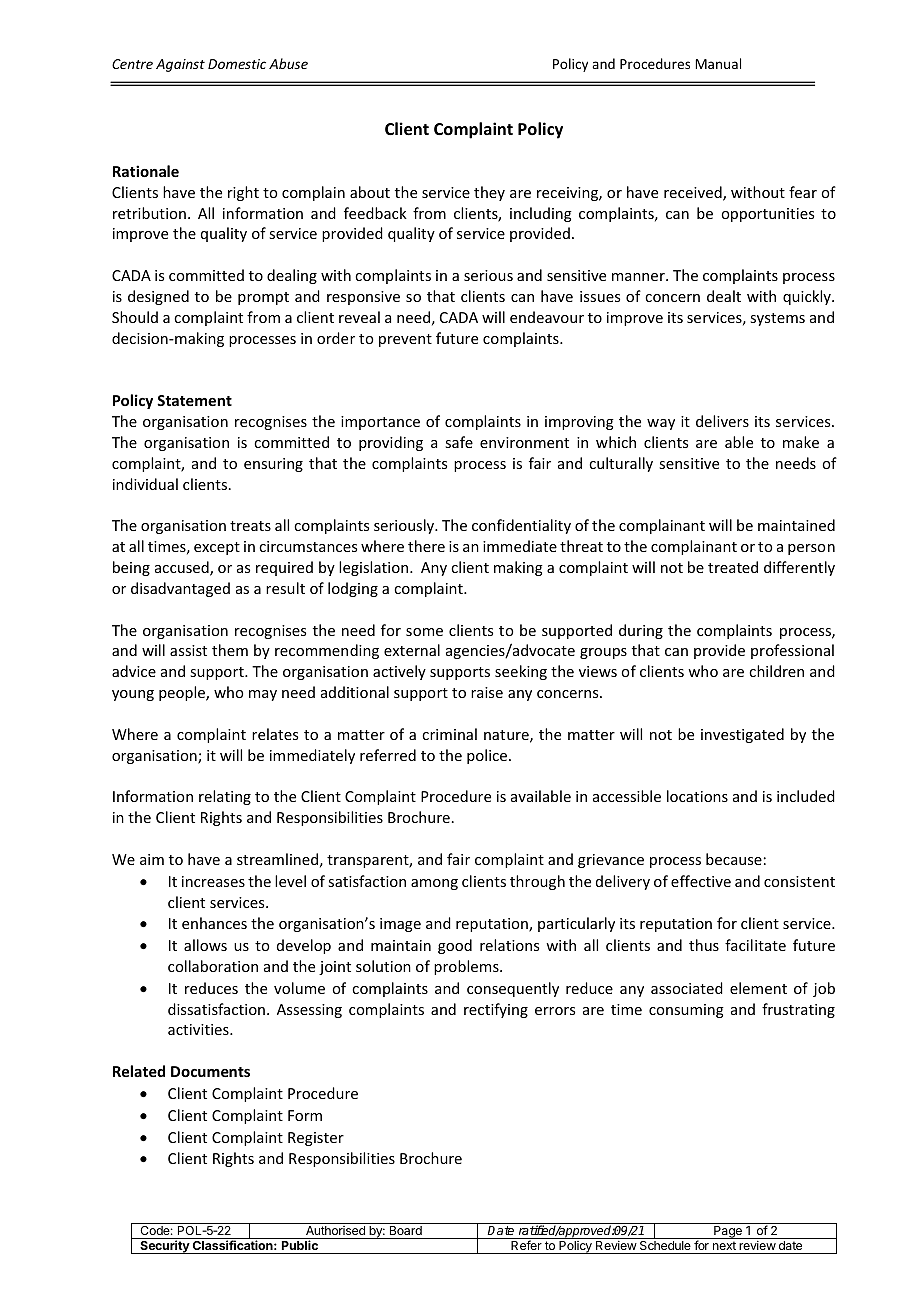  What do you see at coordinates (434, 884) in the screenshot?
I see `among` at bounding box center [434, 884].
